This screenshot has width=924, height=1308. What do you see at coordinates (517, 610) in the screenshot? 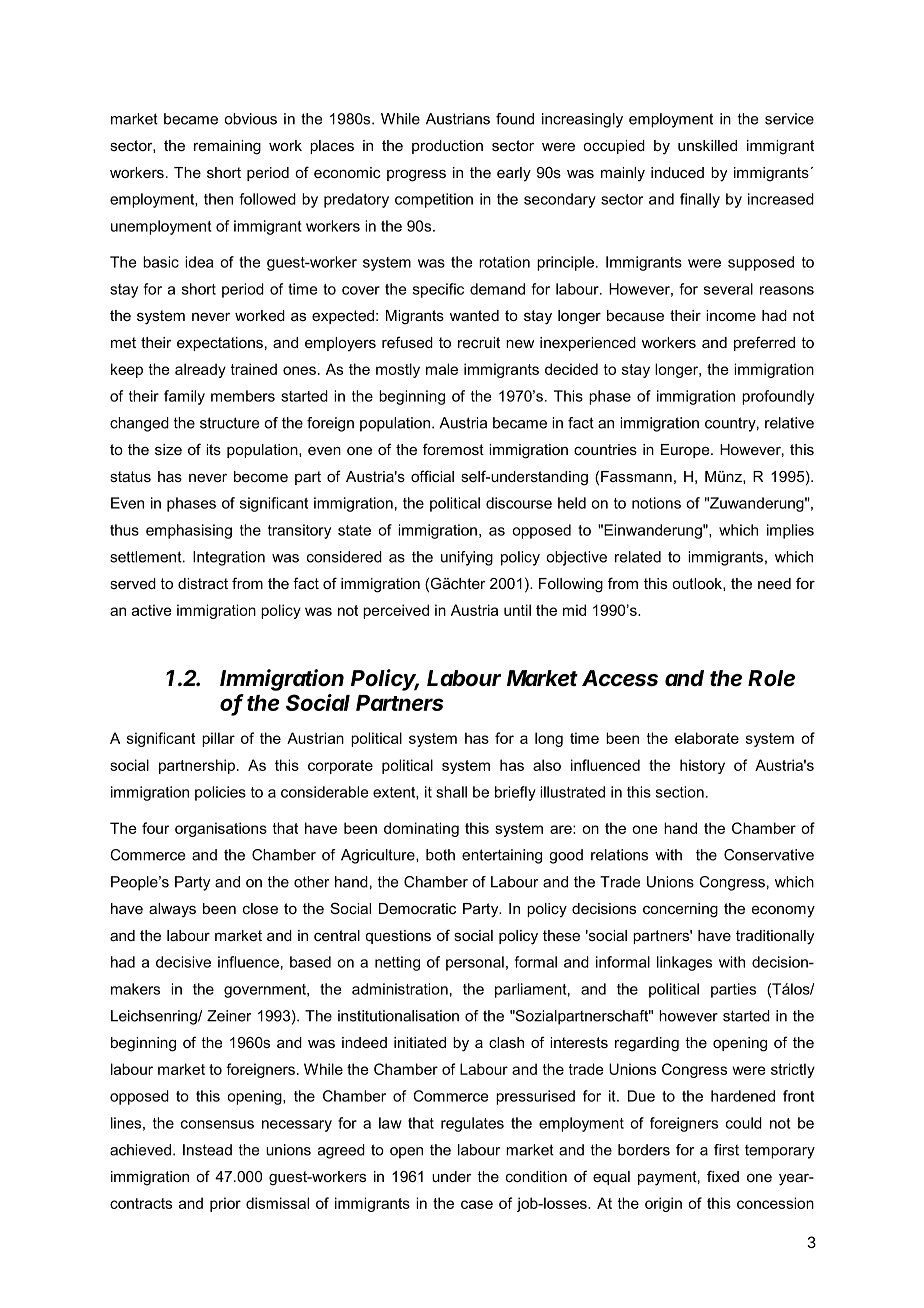
I see `until` at bounding box center [517, 610].
